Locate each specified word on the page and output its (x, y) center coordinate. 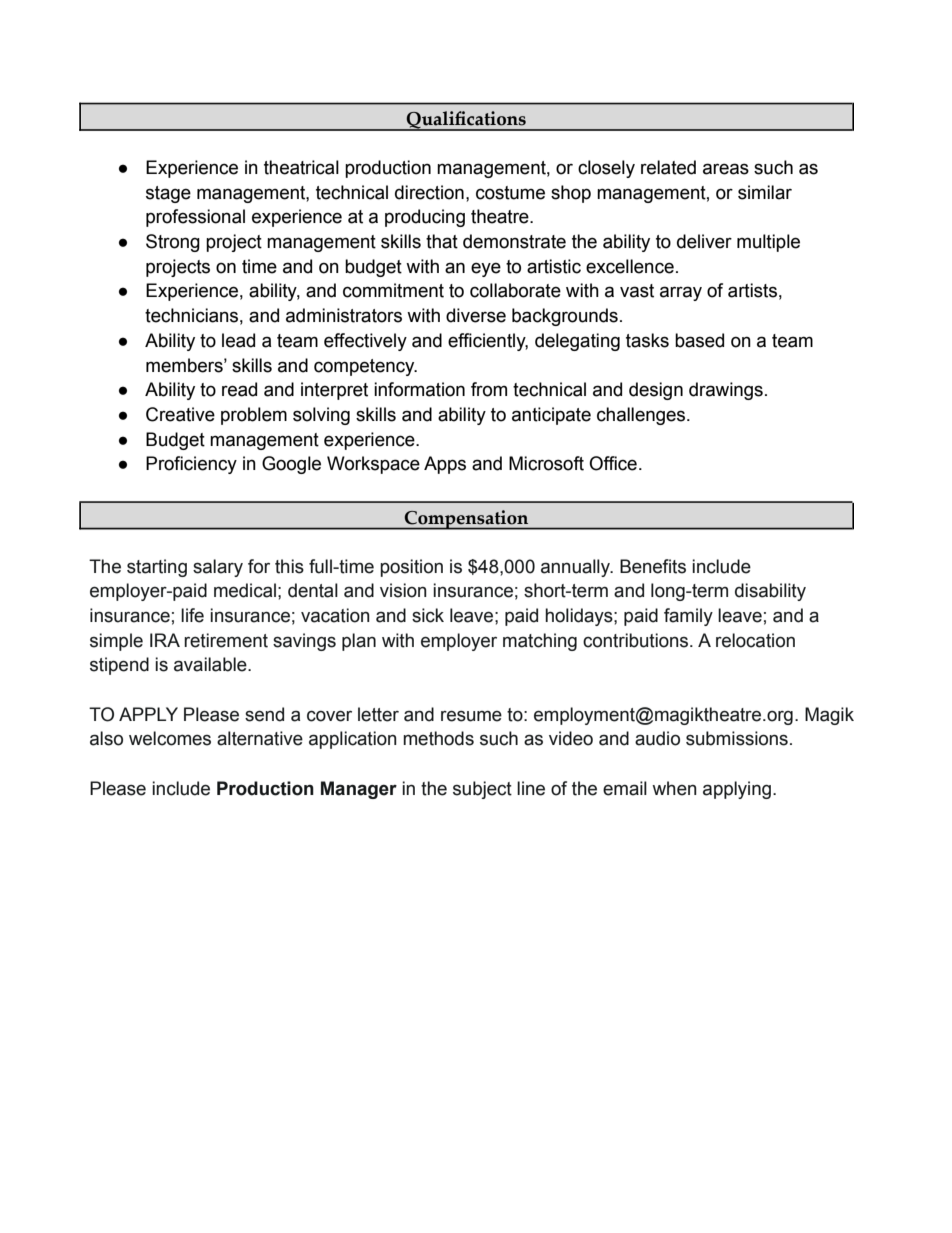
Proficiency (191, 465)
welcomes (170, 738)
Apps (445, 465)
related (668, 167)
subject (482, 790)
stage (168, 194)
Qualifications (466, 121)
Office (613, 463)
